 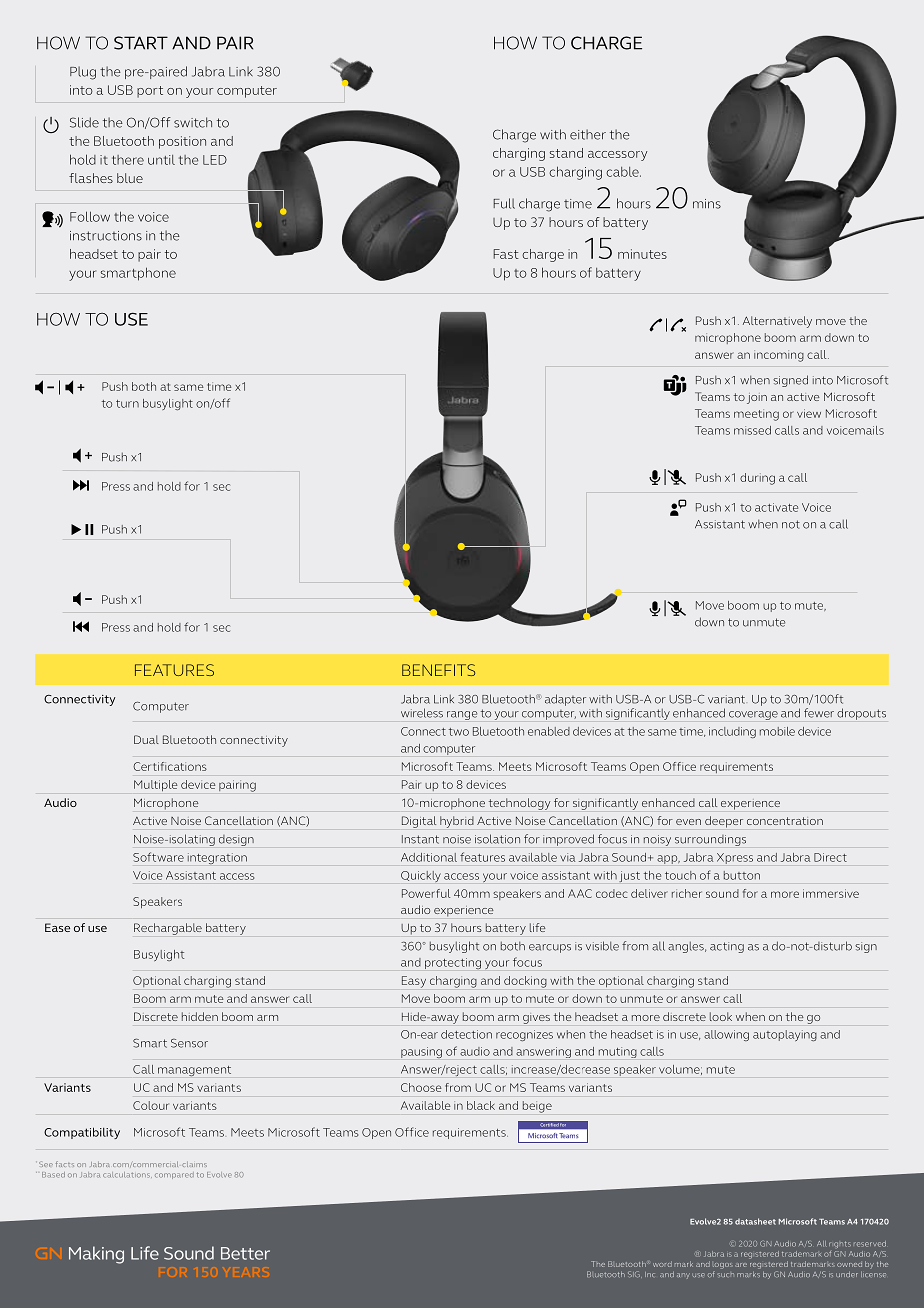 What do you see at coordinates (753, 715) in the screenshot?
I see `coverage` at bounding box center [753, 715].
